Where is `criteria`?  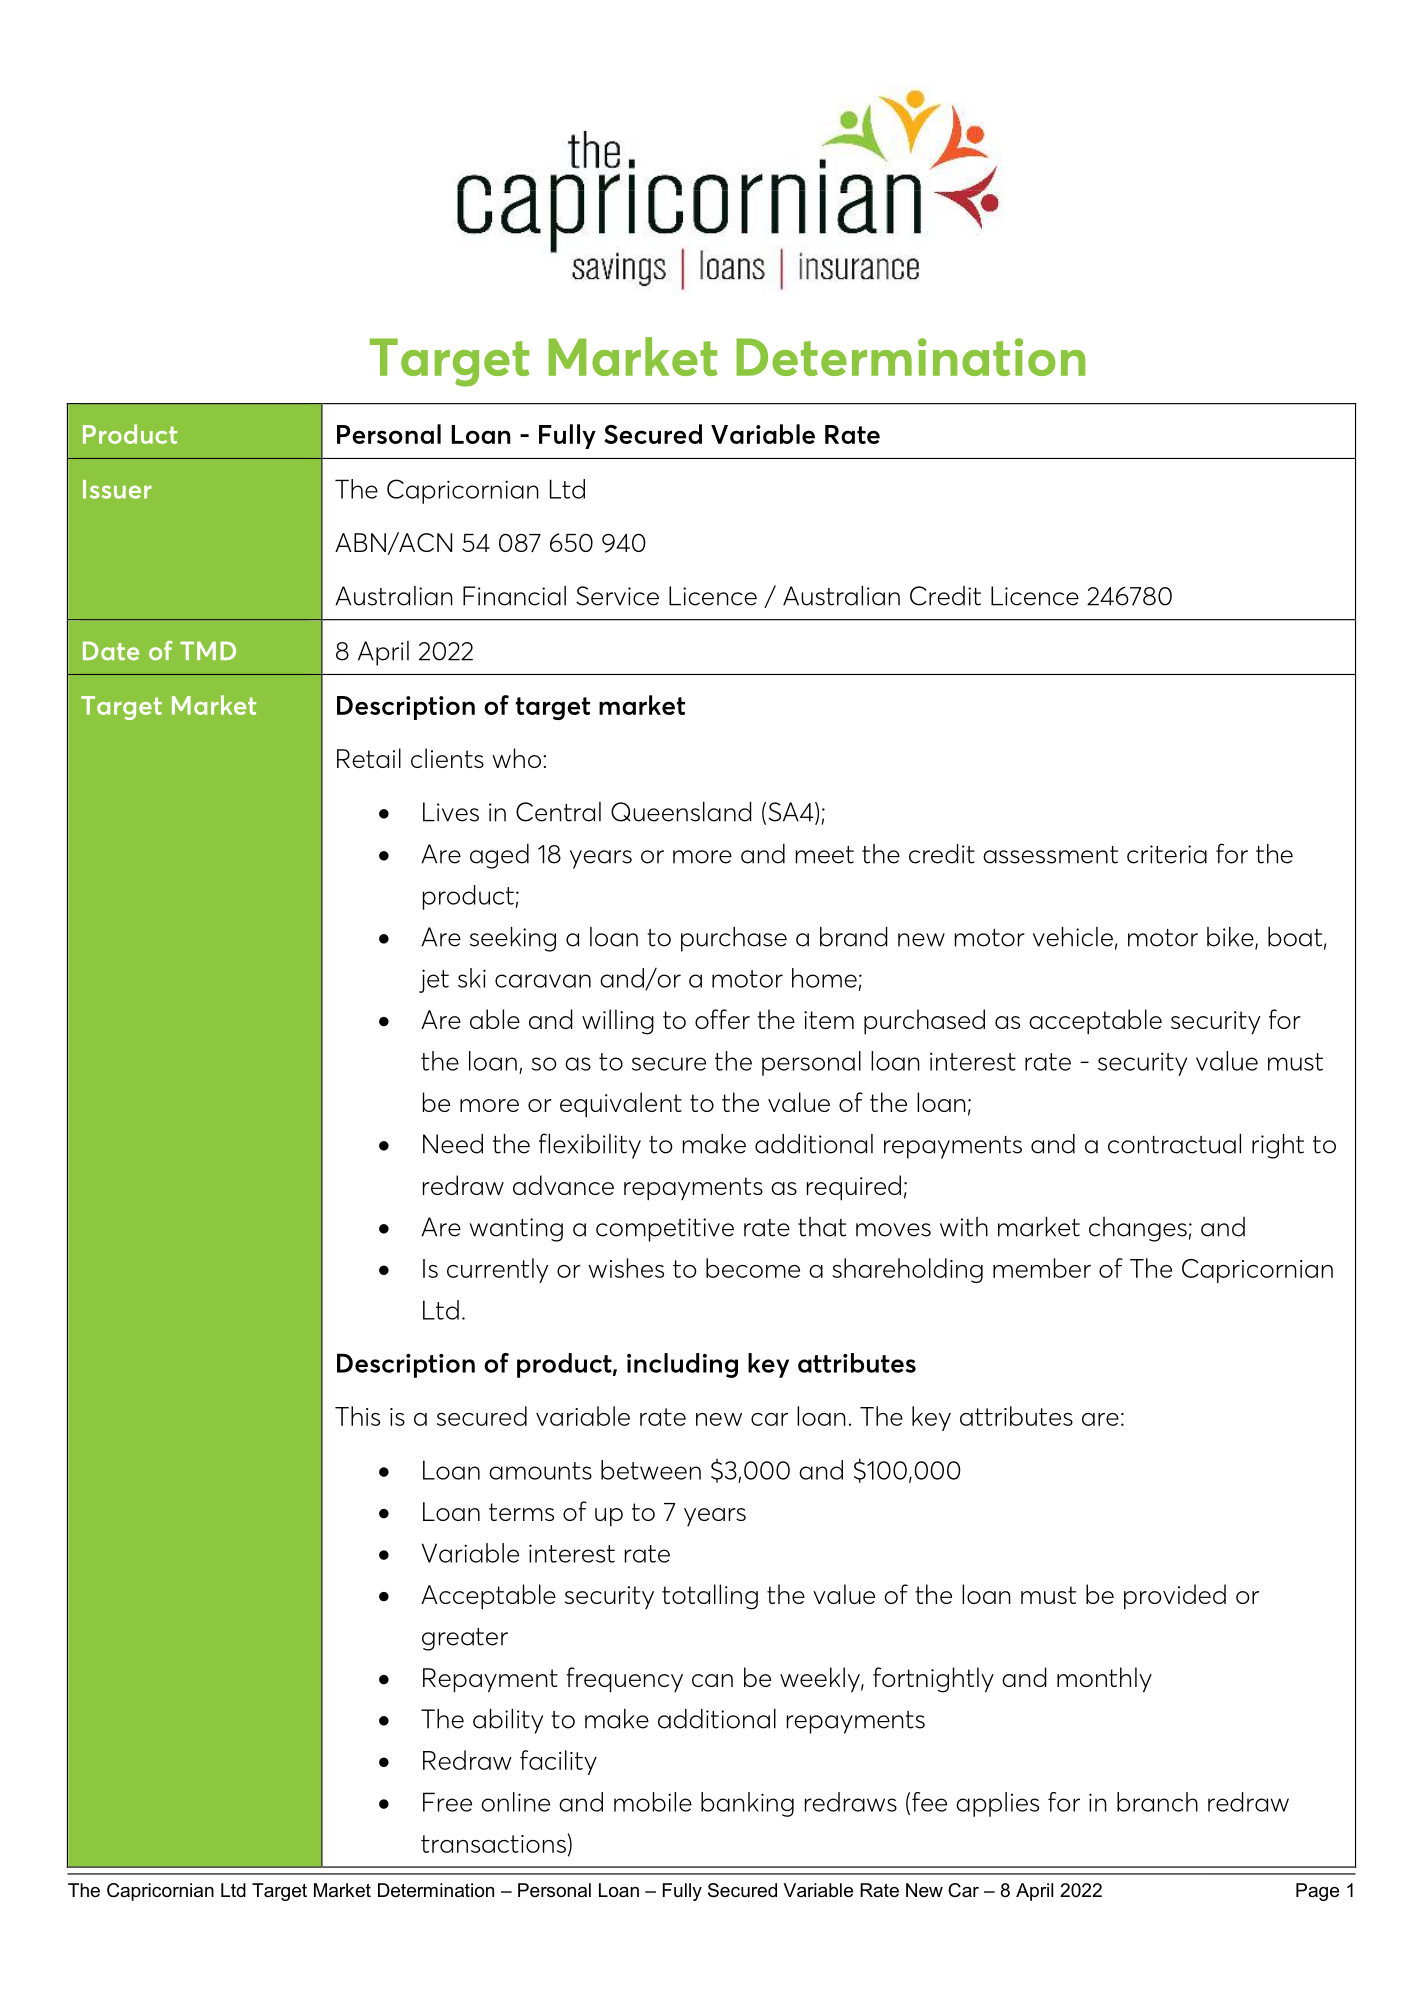
criteria is located at coordinates (1167, 854).
